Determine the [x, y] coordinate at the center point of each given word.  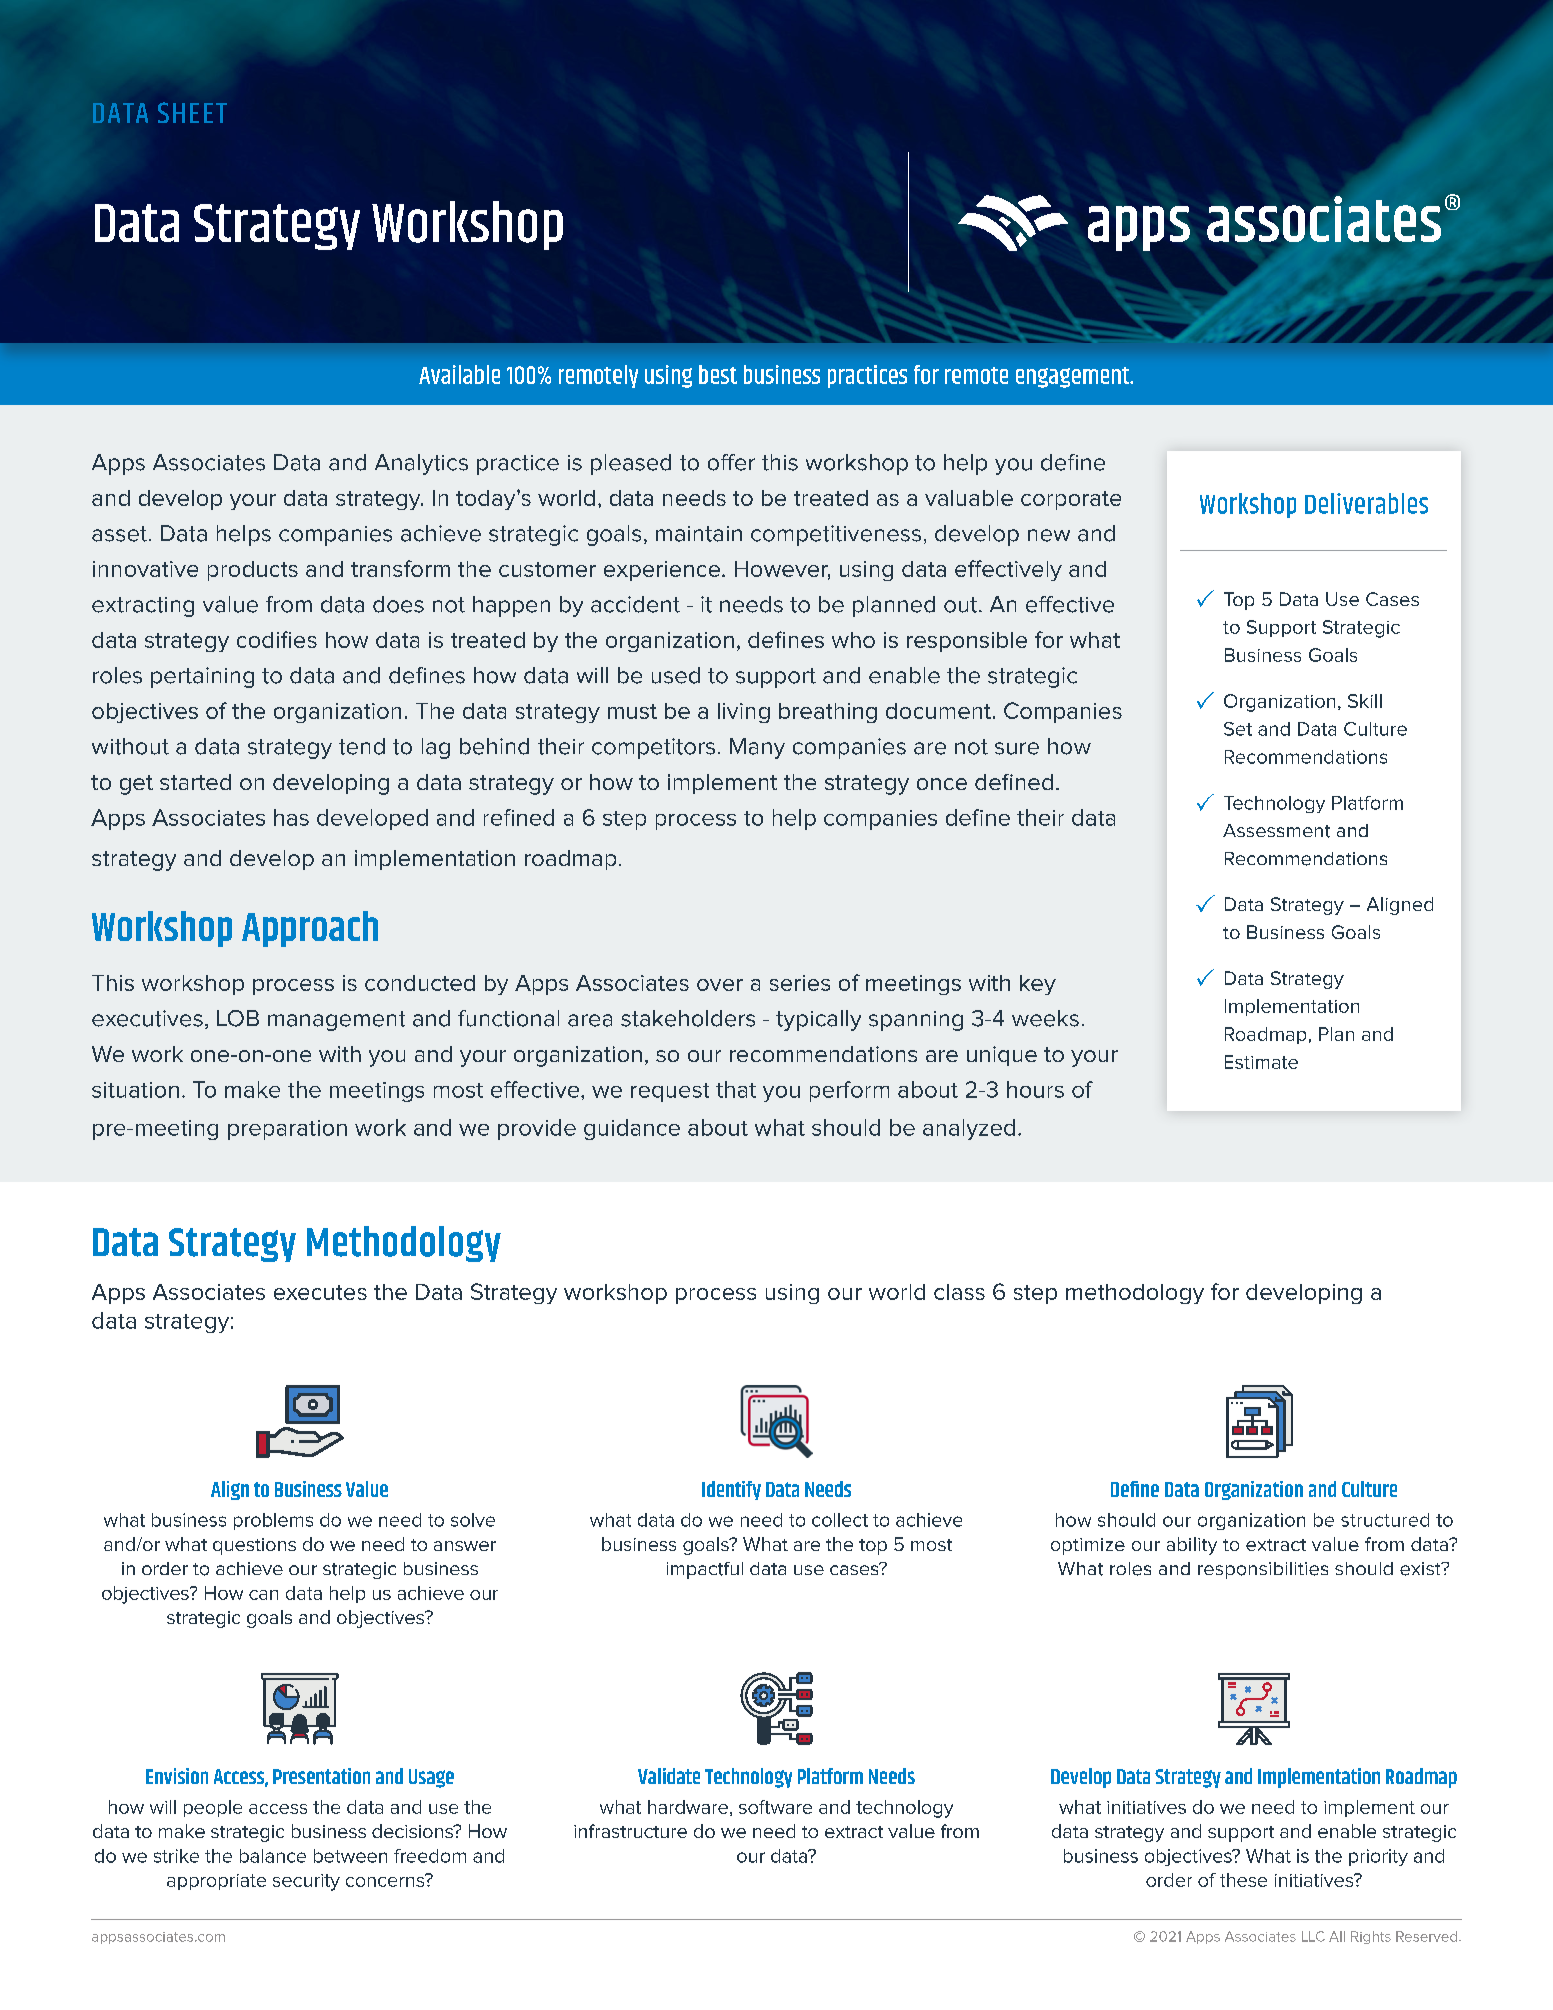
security [306, 1882]
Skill [1365, 701]
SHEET [192, 112]
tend [362, 746]
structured [1385, 1520]
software [775, 1807]
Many [757, 748]
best [718, 374]
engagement [1074, 377]
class [959, 1292]
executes [320, 1292]
